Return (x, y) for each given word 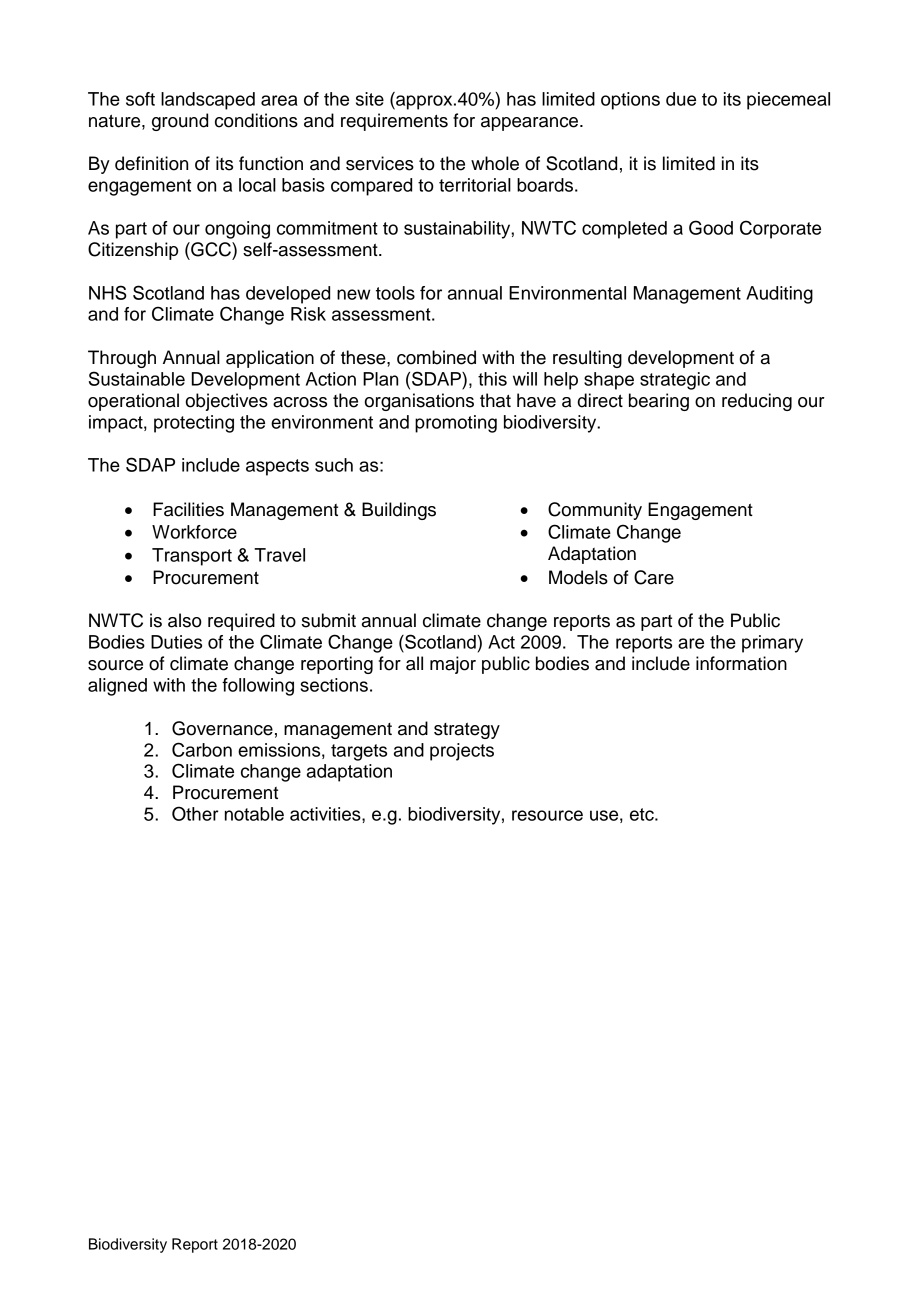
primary (772, 644)
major (453, 665)
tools (395, 293)
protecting (194, 424)
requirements (394, 122)
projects (462, 752)
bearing (659, 402)
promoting (456, 424)
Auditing (779, 295)
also (185, 620)
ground (180, 122)
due (681, 99)
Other (195, 813)
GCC (211, 249)
